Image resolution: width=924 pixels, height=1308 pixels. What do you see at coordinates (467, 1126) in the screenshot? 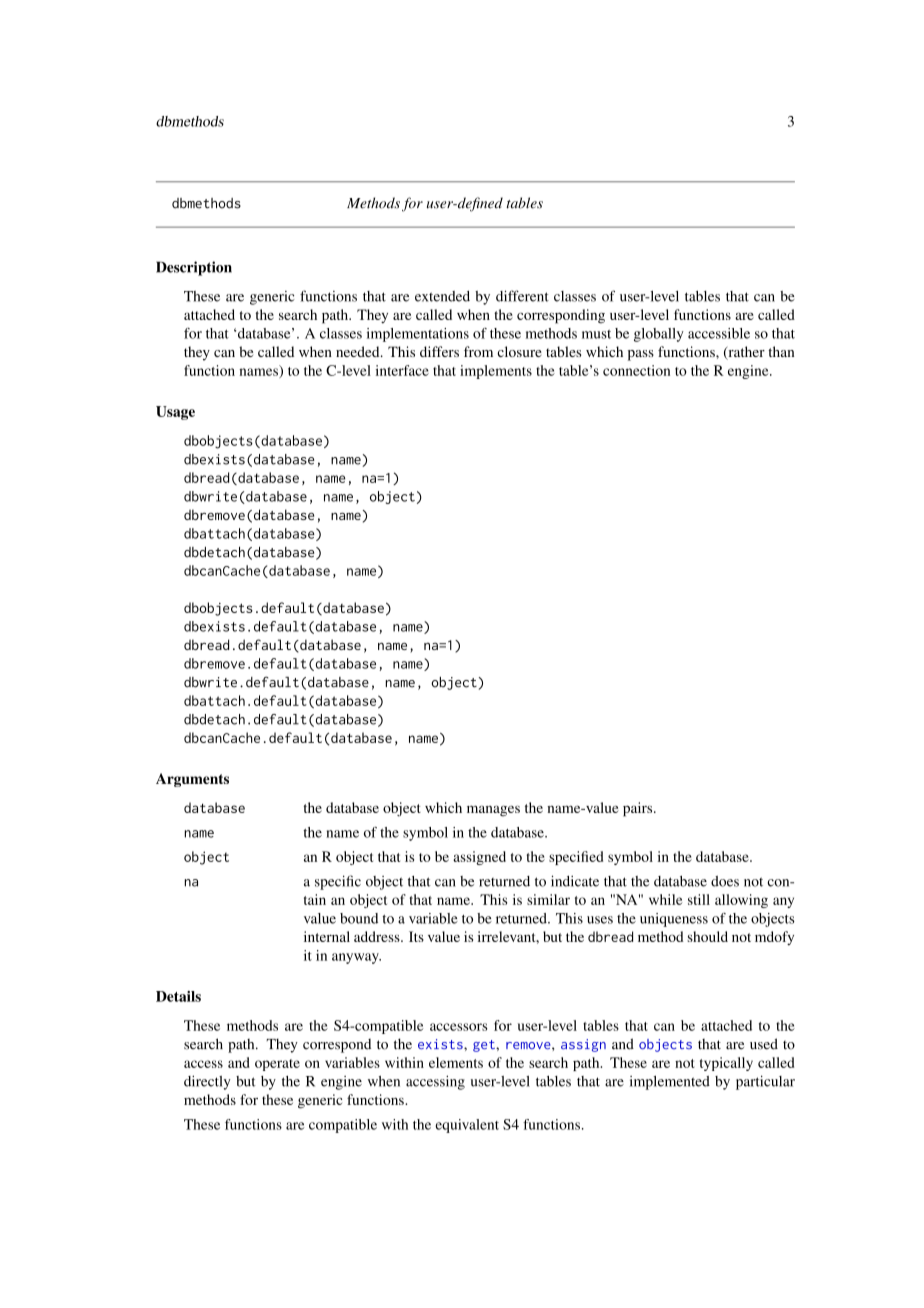
I see `equivalent` at bounding box center [467, 1126].
